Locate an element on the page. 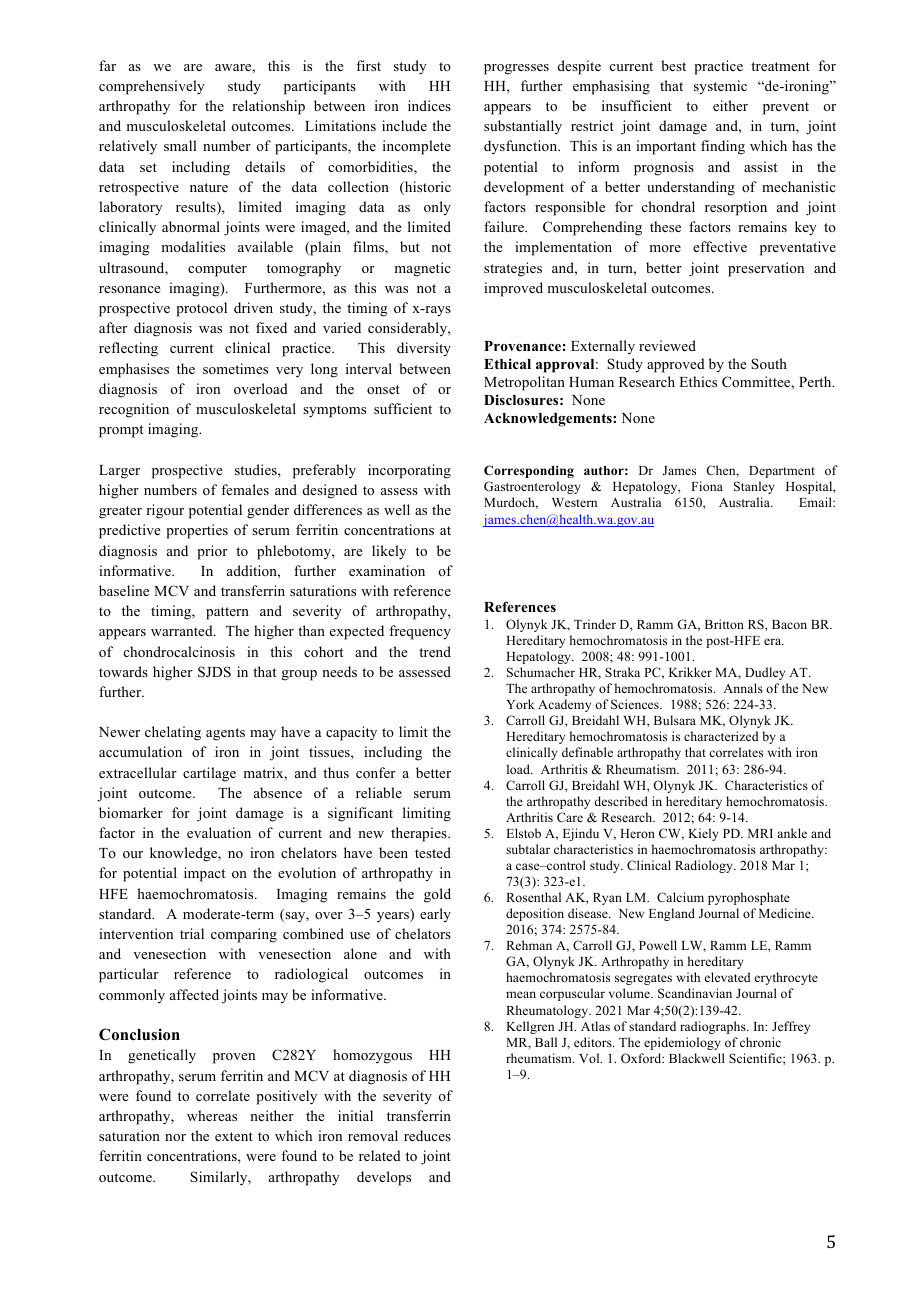 The width and height of the page is (924, 1308). pyrophosphate is located at coordinates (749, 898).
